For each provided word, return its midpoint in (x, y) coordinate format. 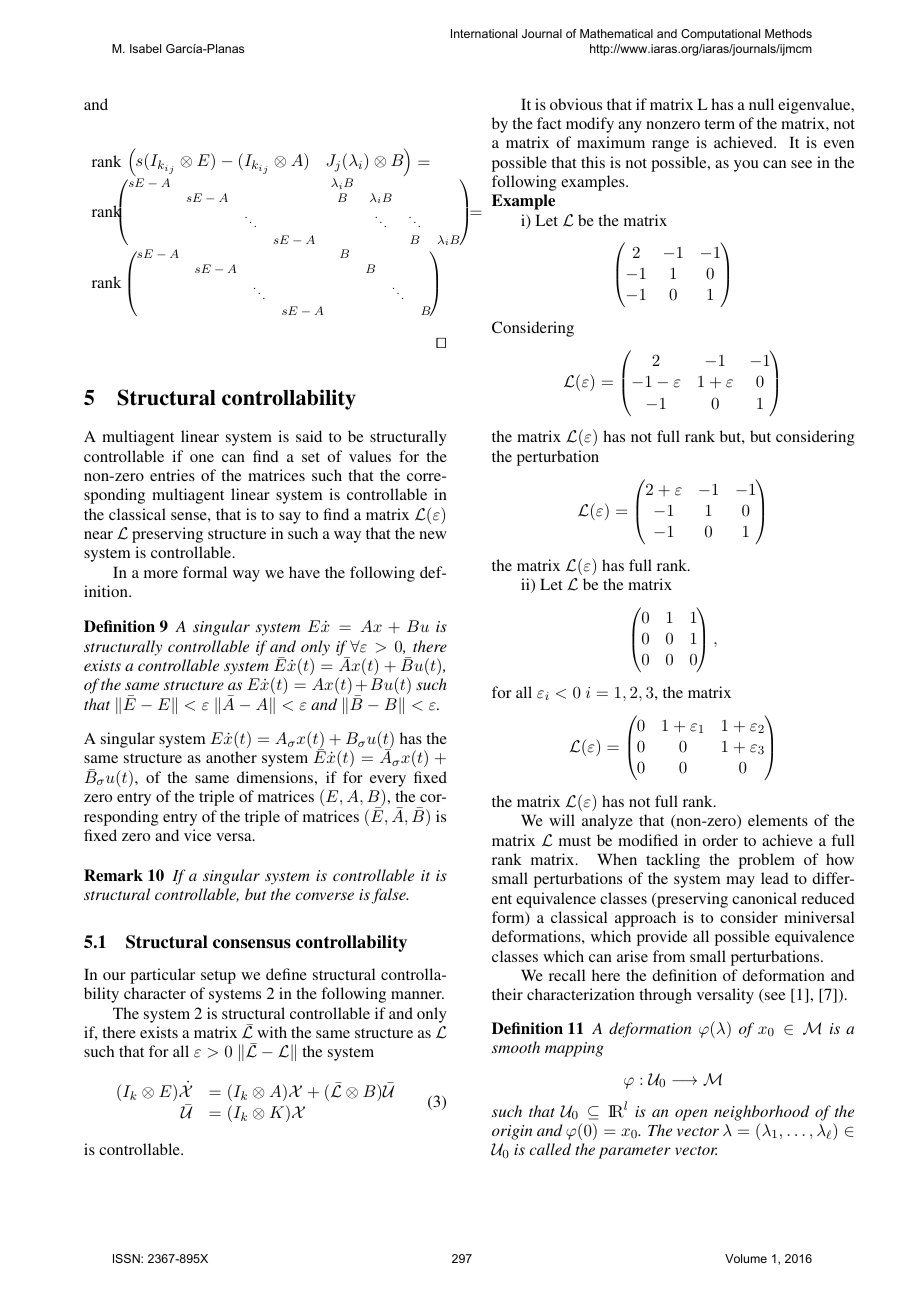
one (202, 458)
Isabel (145, 48)
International (484, 33)
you (746, 166)
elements (778, 820)
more (161, 574)
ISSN (127, 1258)
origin (512, 1132)
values (370, 456)
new (433, 535)
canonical (764, 898)
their (507, 994)
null (761, 104)
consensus (252, 944)
